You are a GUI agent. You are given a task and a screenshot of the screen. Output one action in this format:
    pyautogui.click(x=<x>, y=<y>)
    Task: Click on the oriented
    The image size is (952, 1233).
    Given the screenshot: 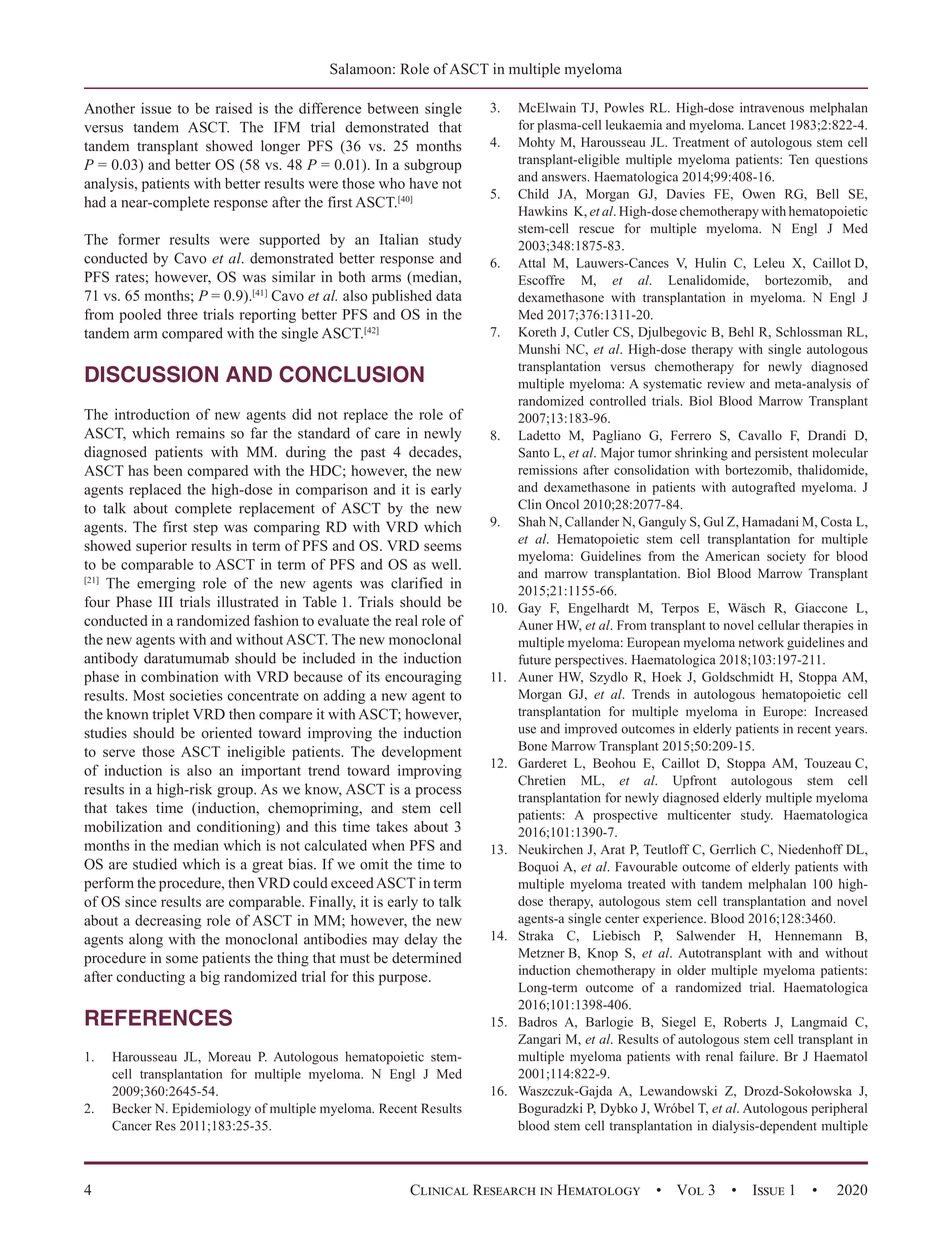 What is the action you would take?
    pyautogui.click(x=226, y=733)
